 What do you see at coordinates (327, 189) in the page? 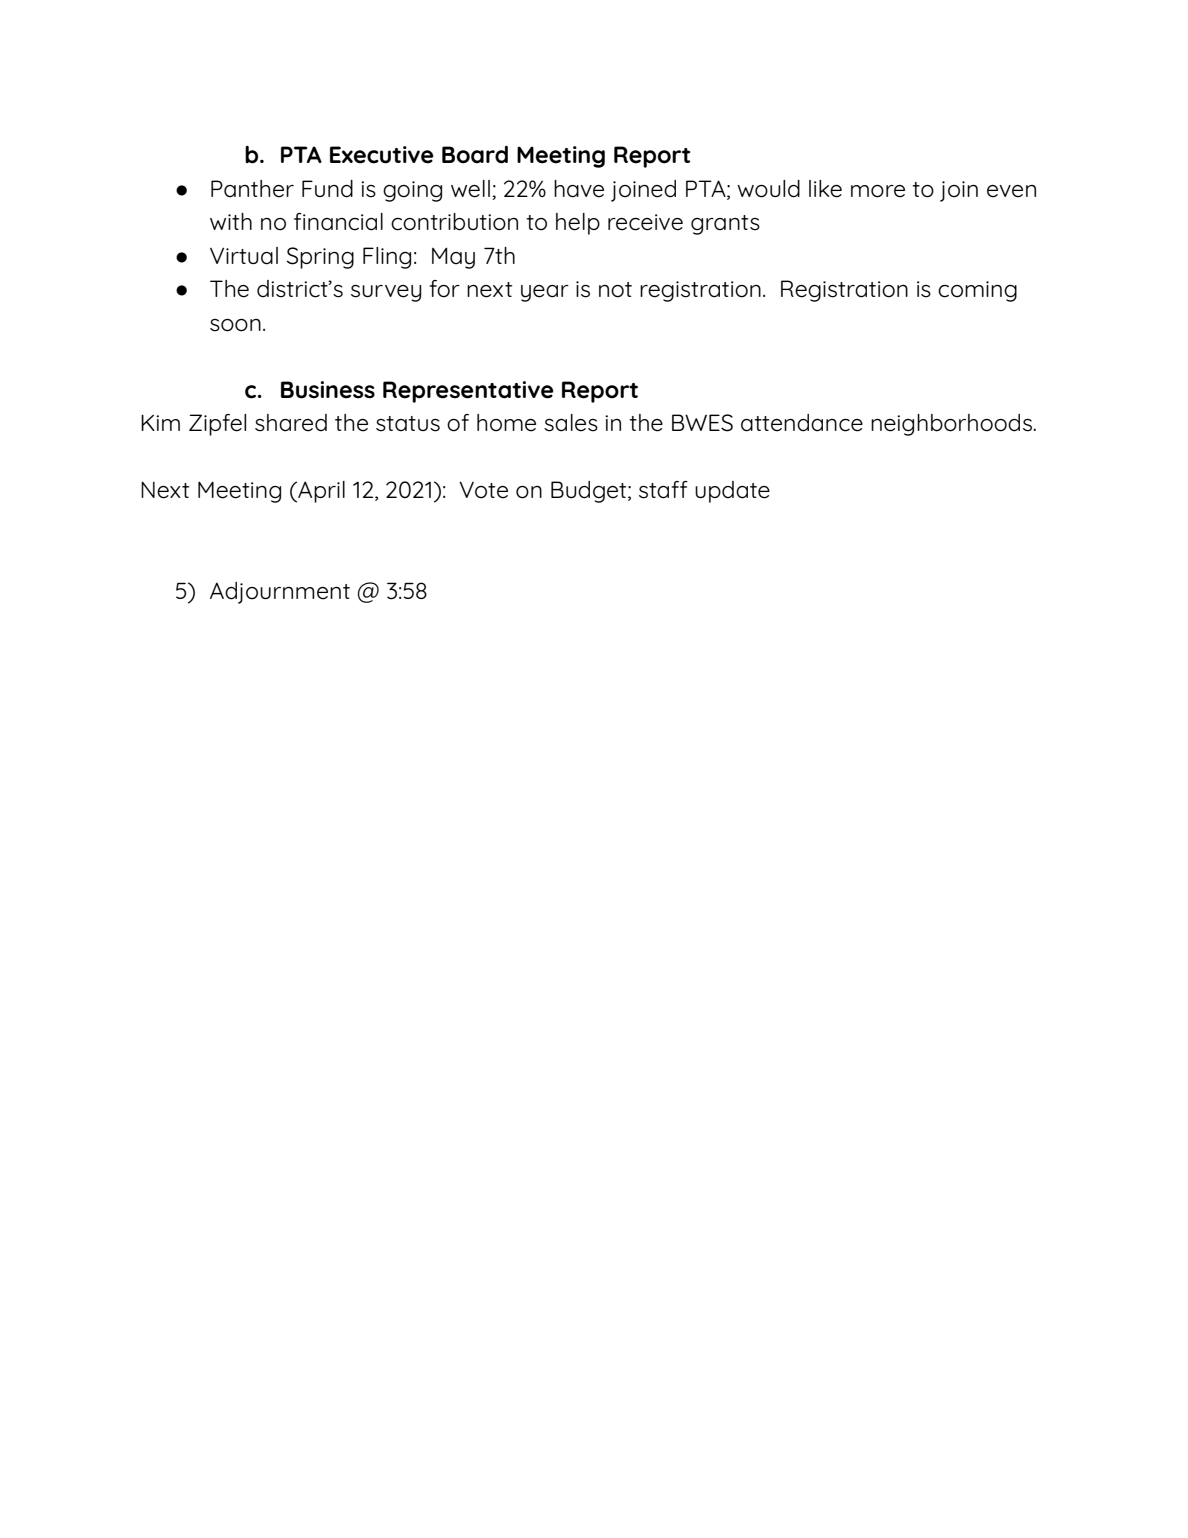
I see `Fund` at bounding box center [327, 189].
